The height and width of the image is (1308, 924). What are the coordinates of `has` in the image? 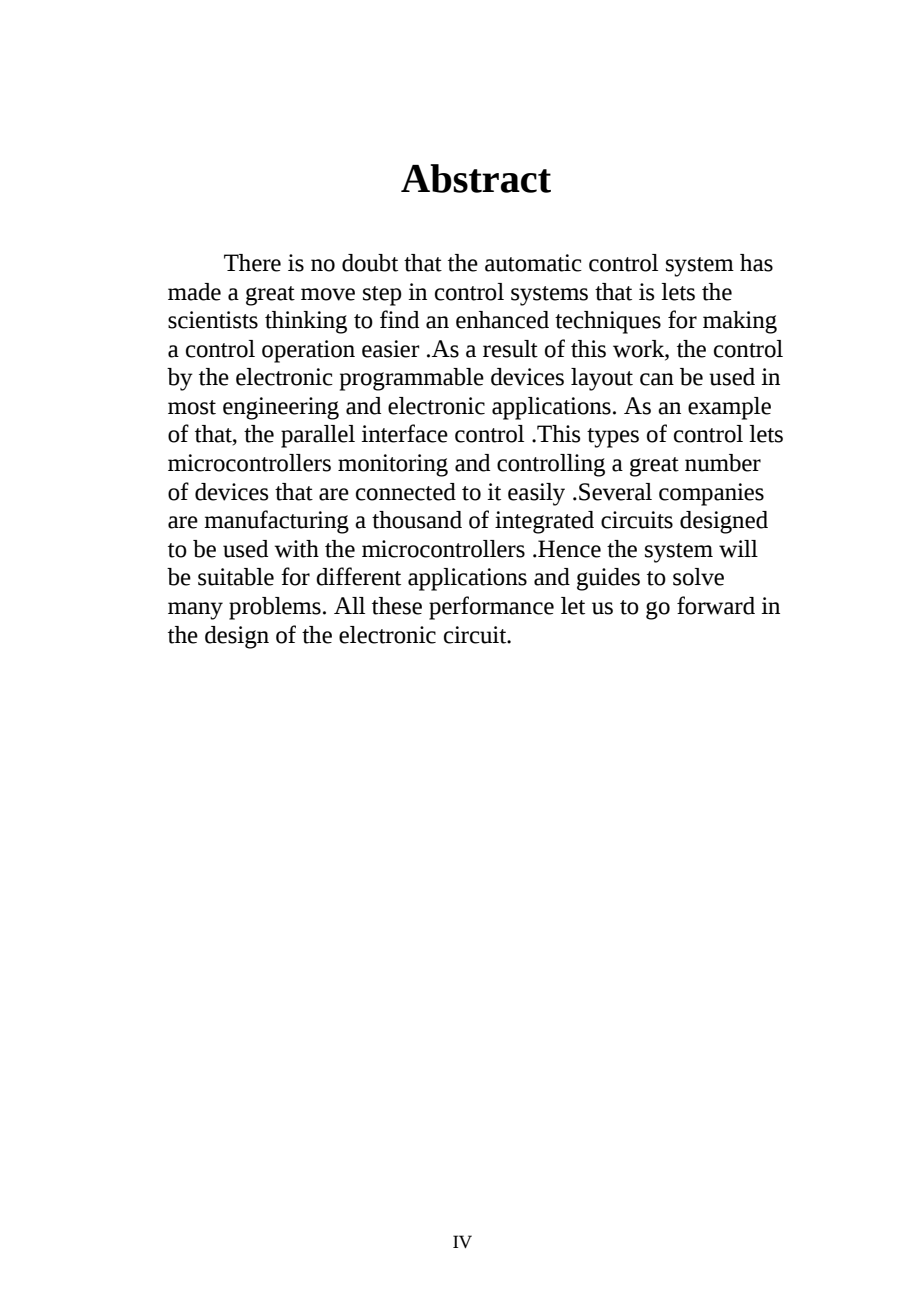 It's located at (756, 263).
